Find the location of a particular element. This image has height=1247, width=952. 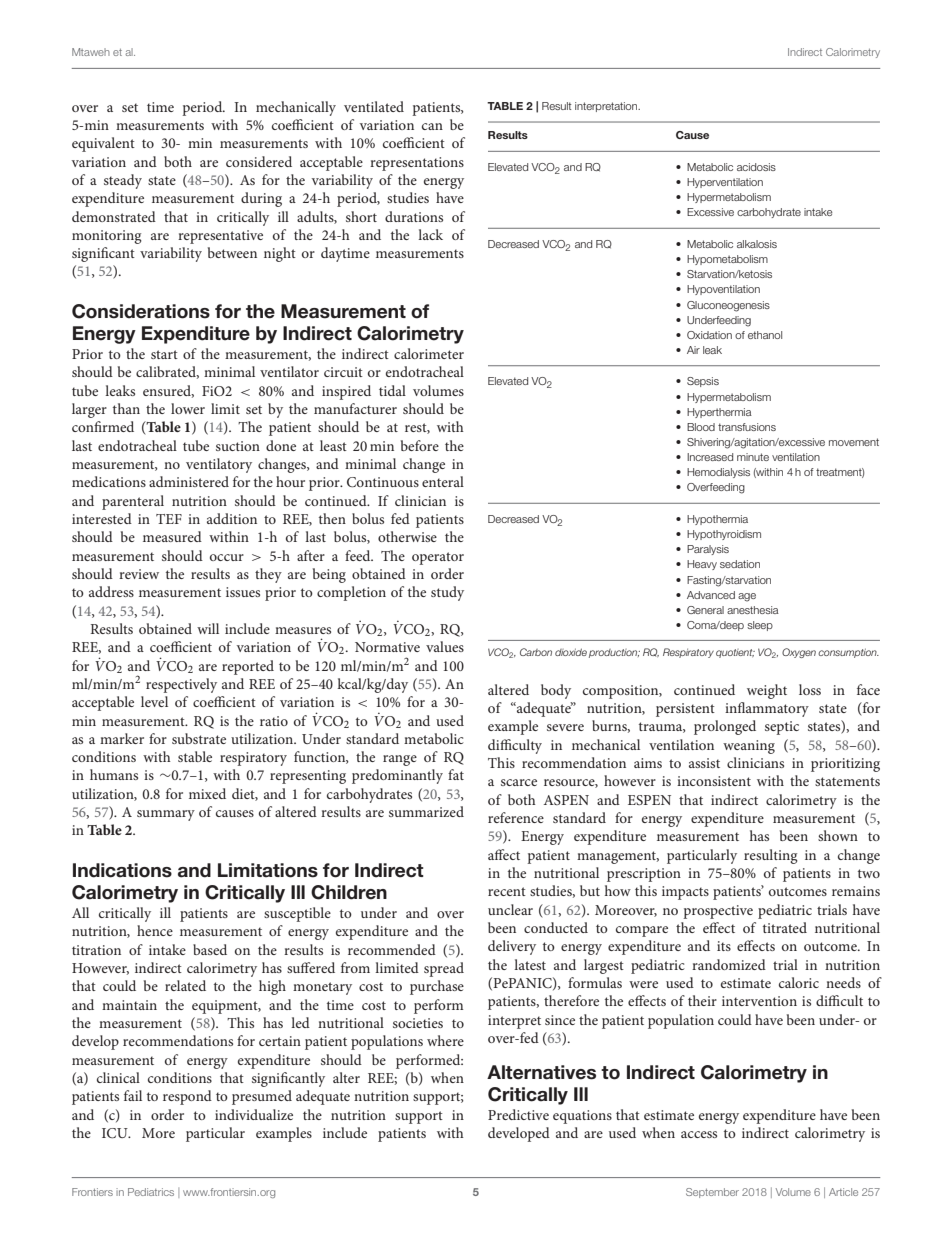

representations is located at coordinates (417, 164).
